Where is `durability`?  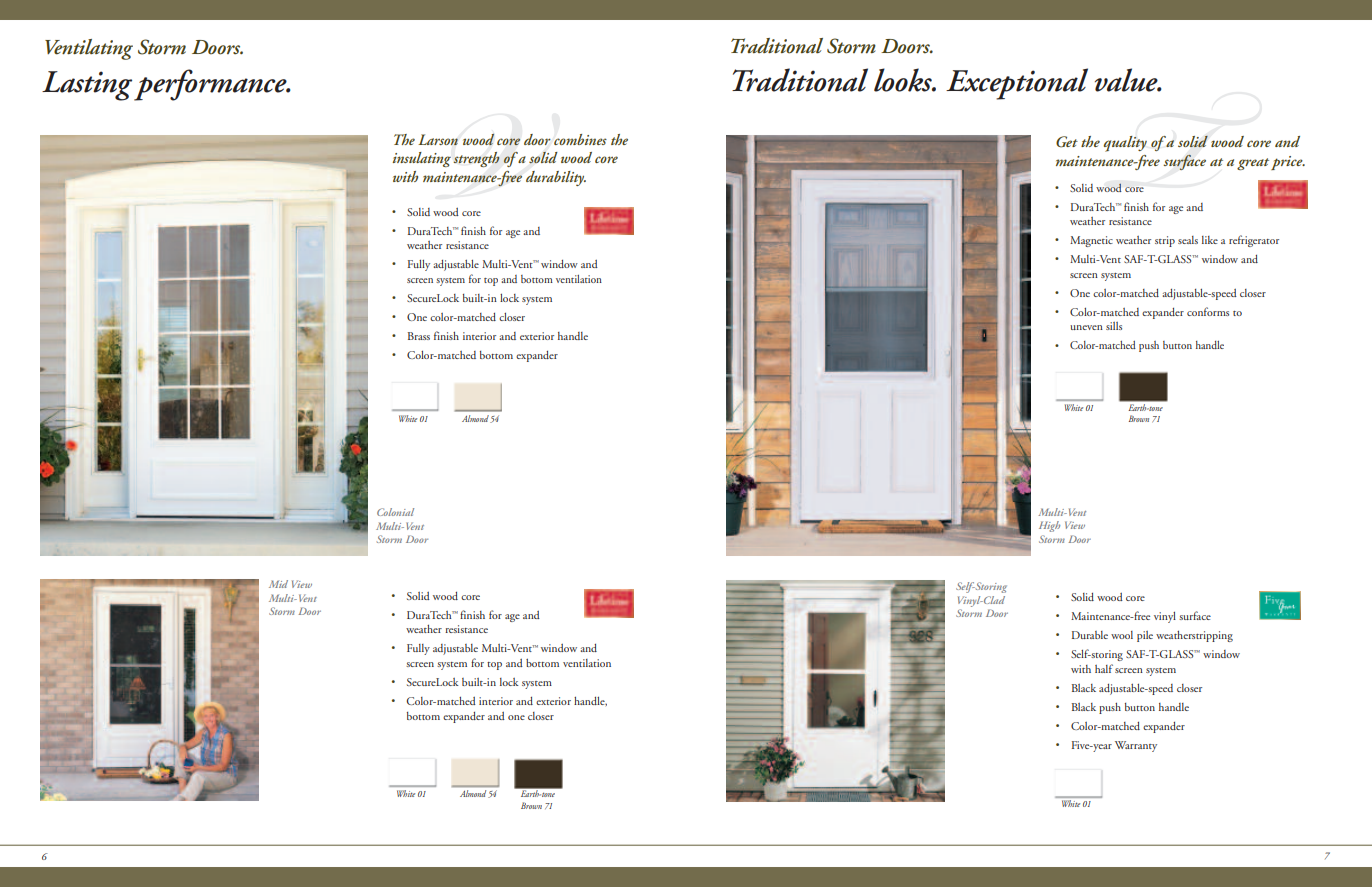 durability is located at coordinates (556, 178).
